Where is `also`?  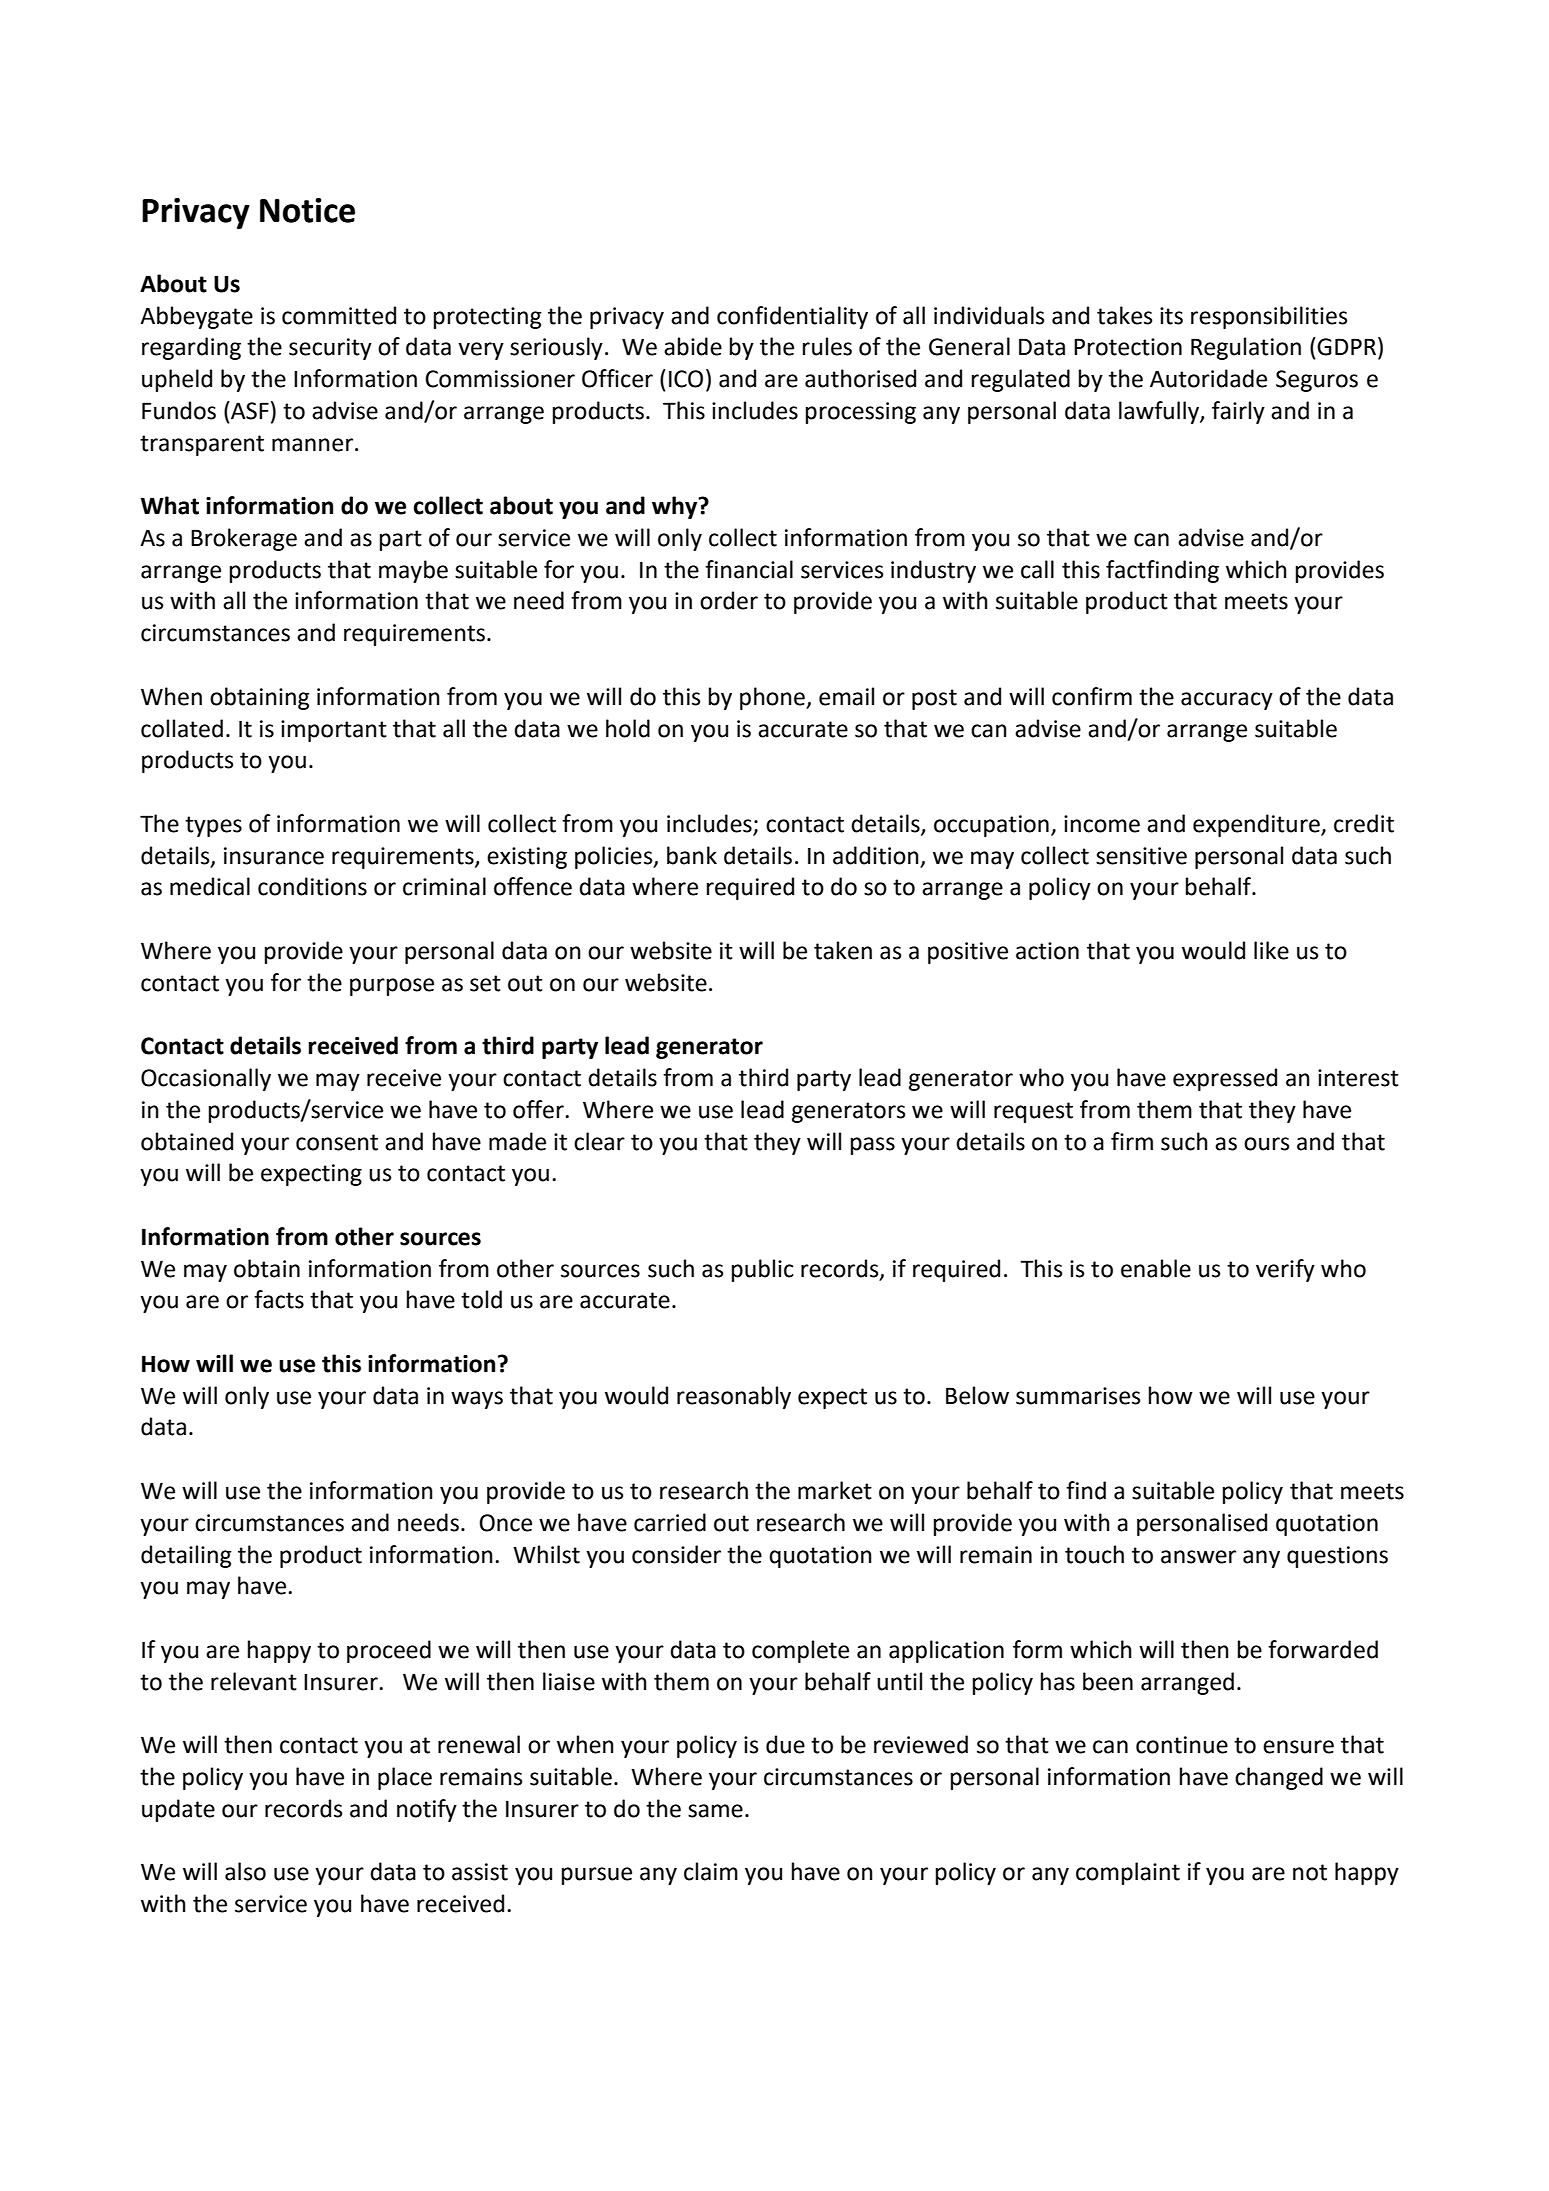 also is located at coordinates (245, 1871).
